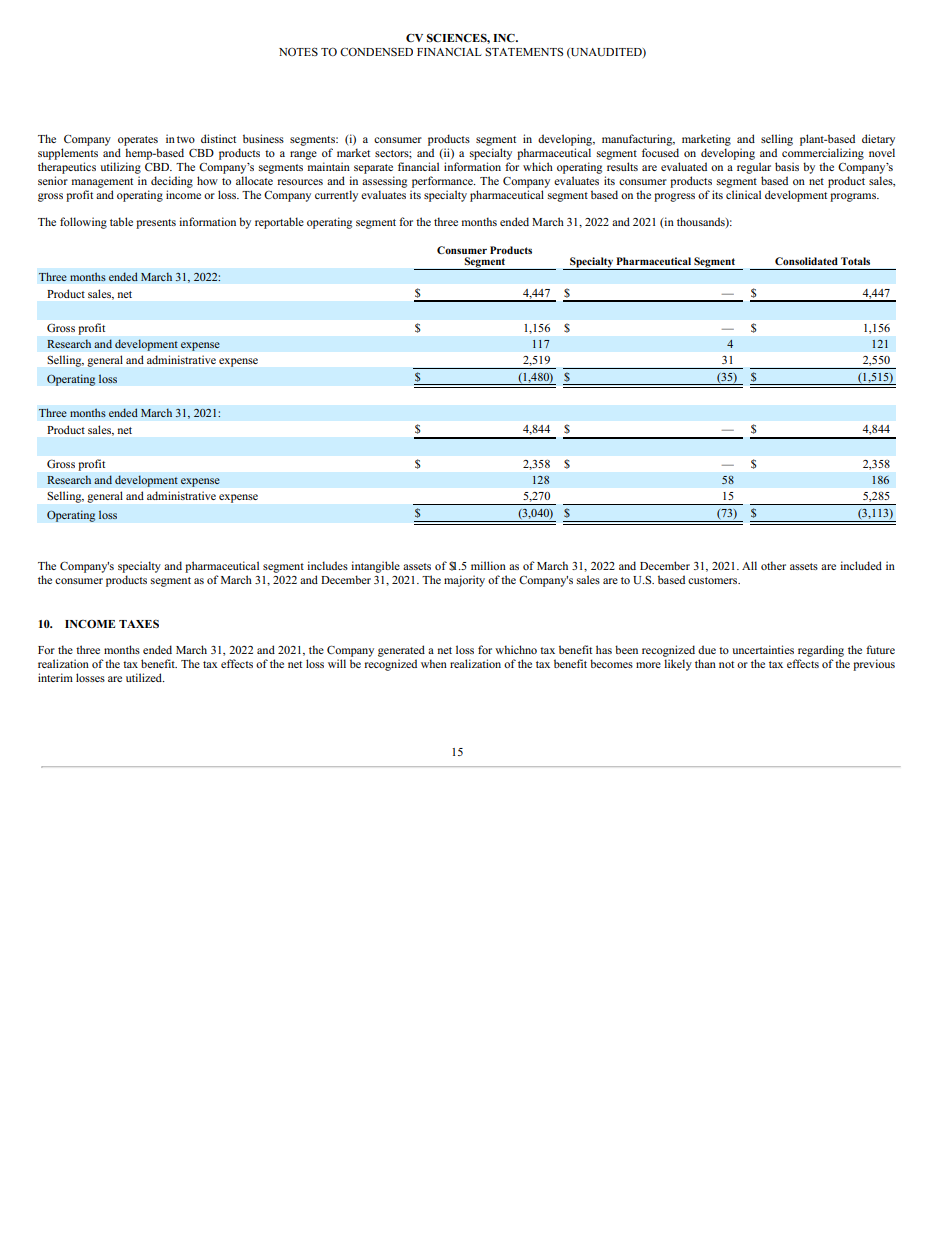 This screenshot has width=952, height=1233. Describe the element at coordinates (327, 565) in the screenshot. I see `includes` at that location.
